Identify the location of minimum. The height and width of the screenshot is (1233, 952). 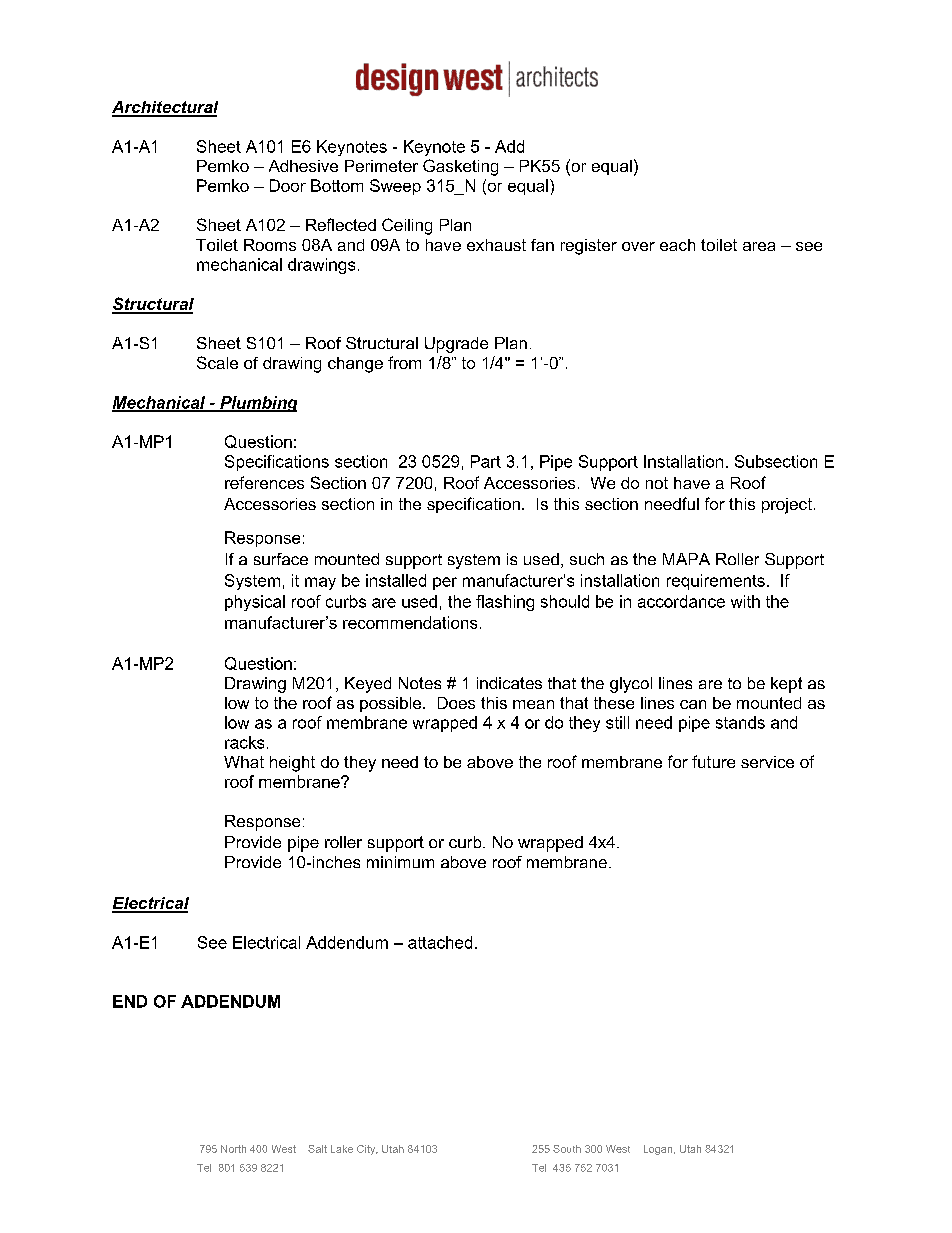
(400, 862).
